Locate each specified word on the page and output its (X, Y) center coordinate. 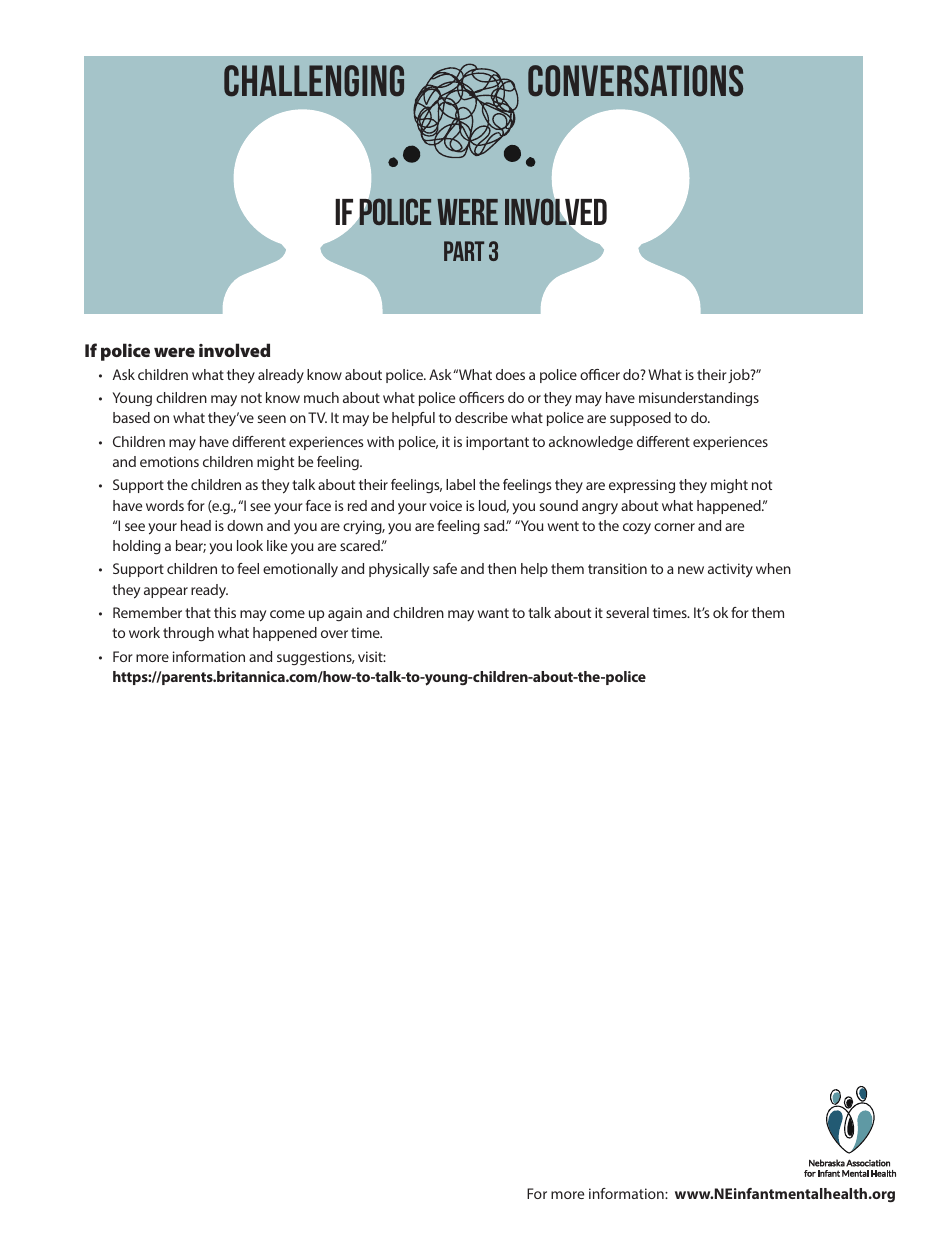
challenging (314, 81)
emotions (169, 461)
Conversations (635, 81)
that (198, 612)
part (464, 251)
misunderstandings (699, 399)
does (510, 374)
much (321, 397)
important (497, 443)
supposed (640, 419)
